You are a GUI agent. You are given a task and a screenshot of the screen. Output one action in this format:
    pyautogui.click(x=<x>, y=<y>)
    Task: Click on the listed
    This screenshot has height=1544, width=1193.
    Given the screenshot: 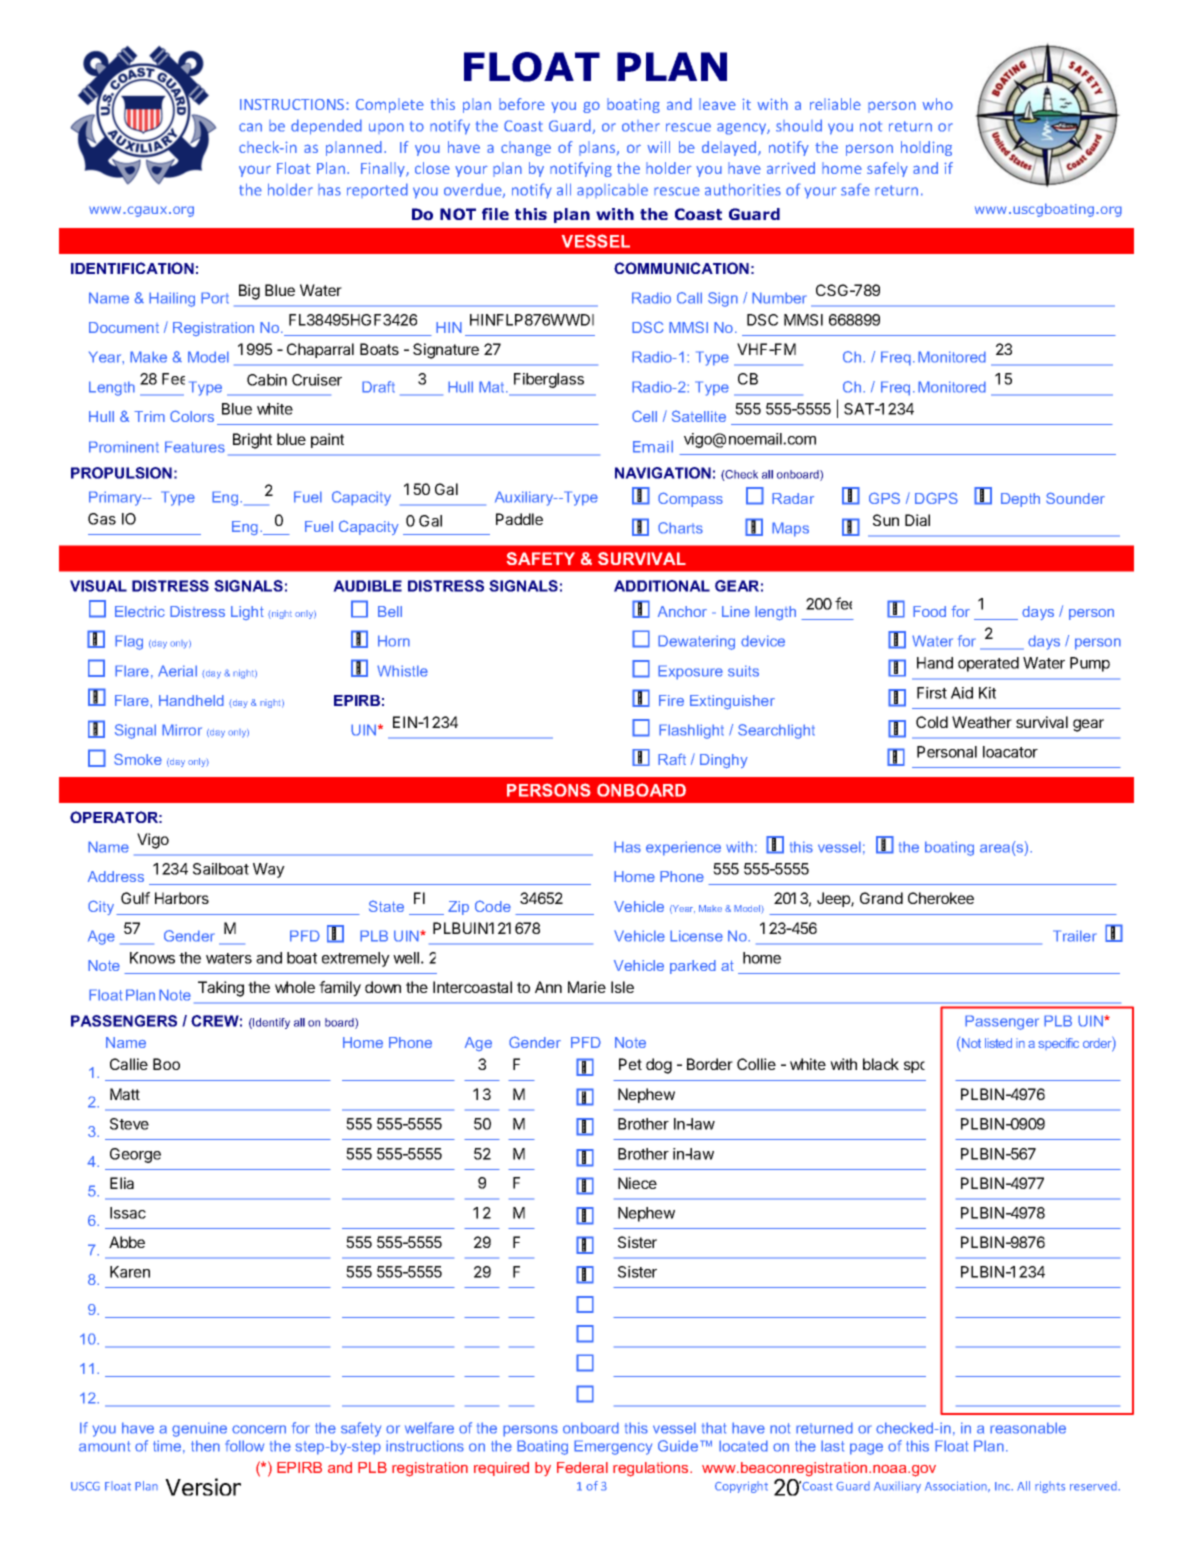 What is the action you would take?
    pyautogui.click(x=998, y=1043)
